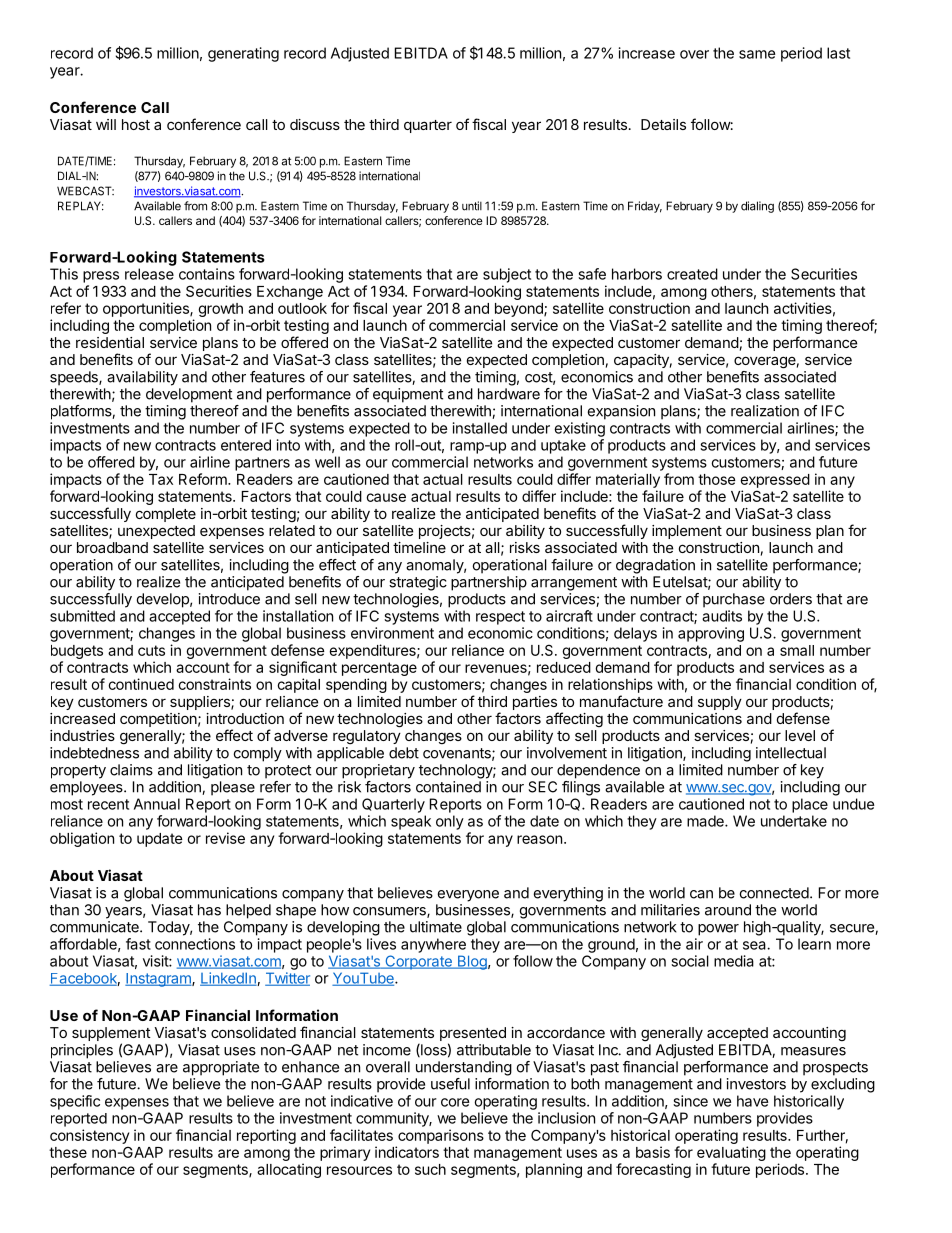  What do you see at coordinates (149, 274) in the page?
I see `release` at bounding box center [149, 274].
